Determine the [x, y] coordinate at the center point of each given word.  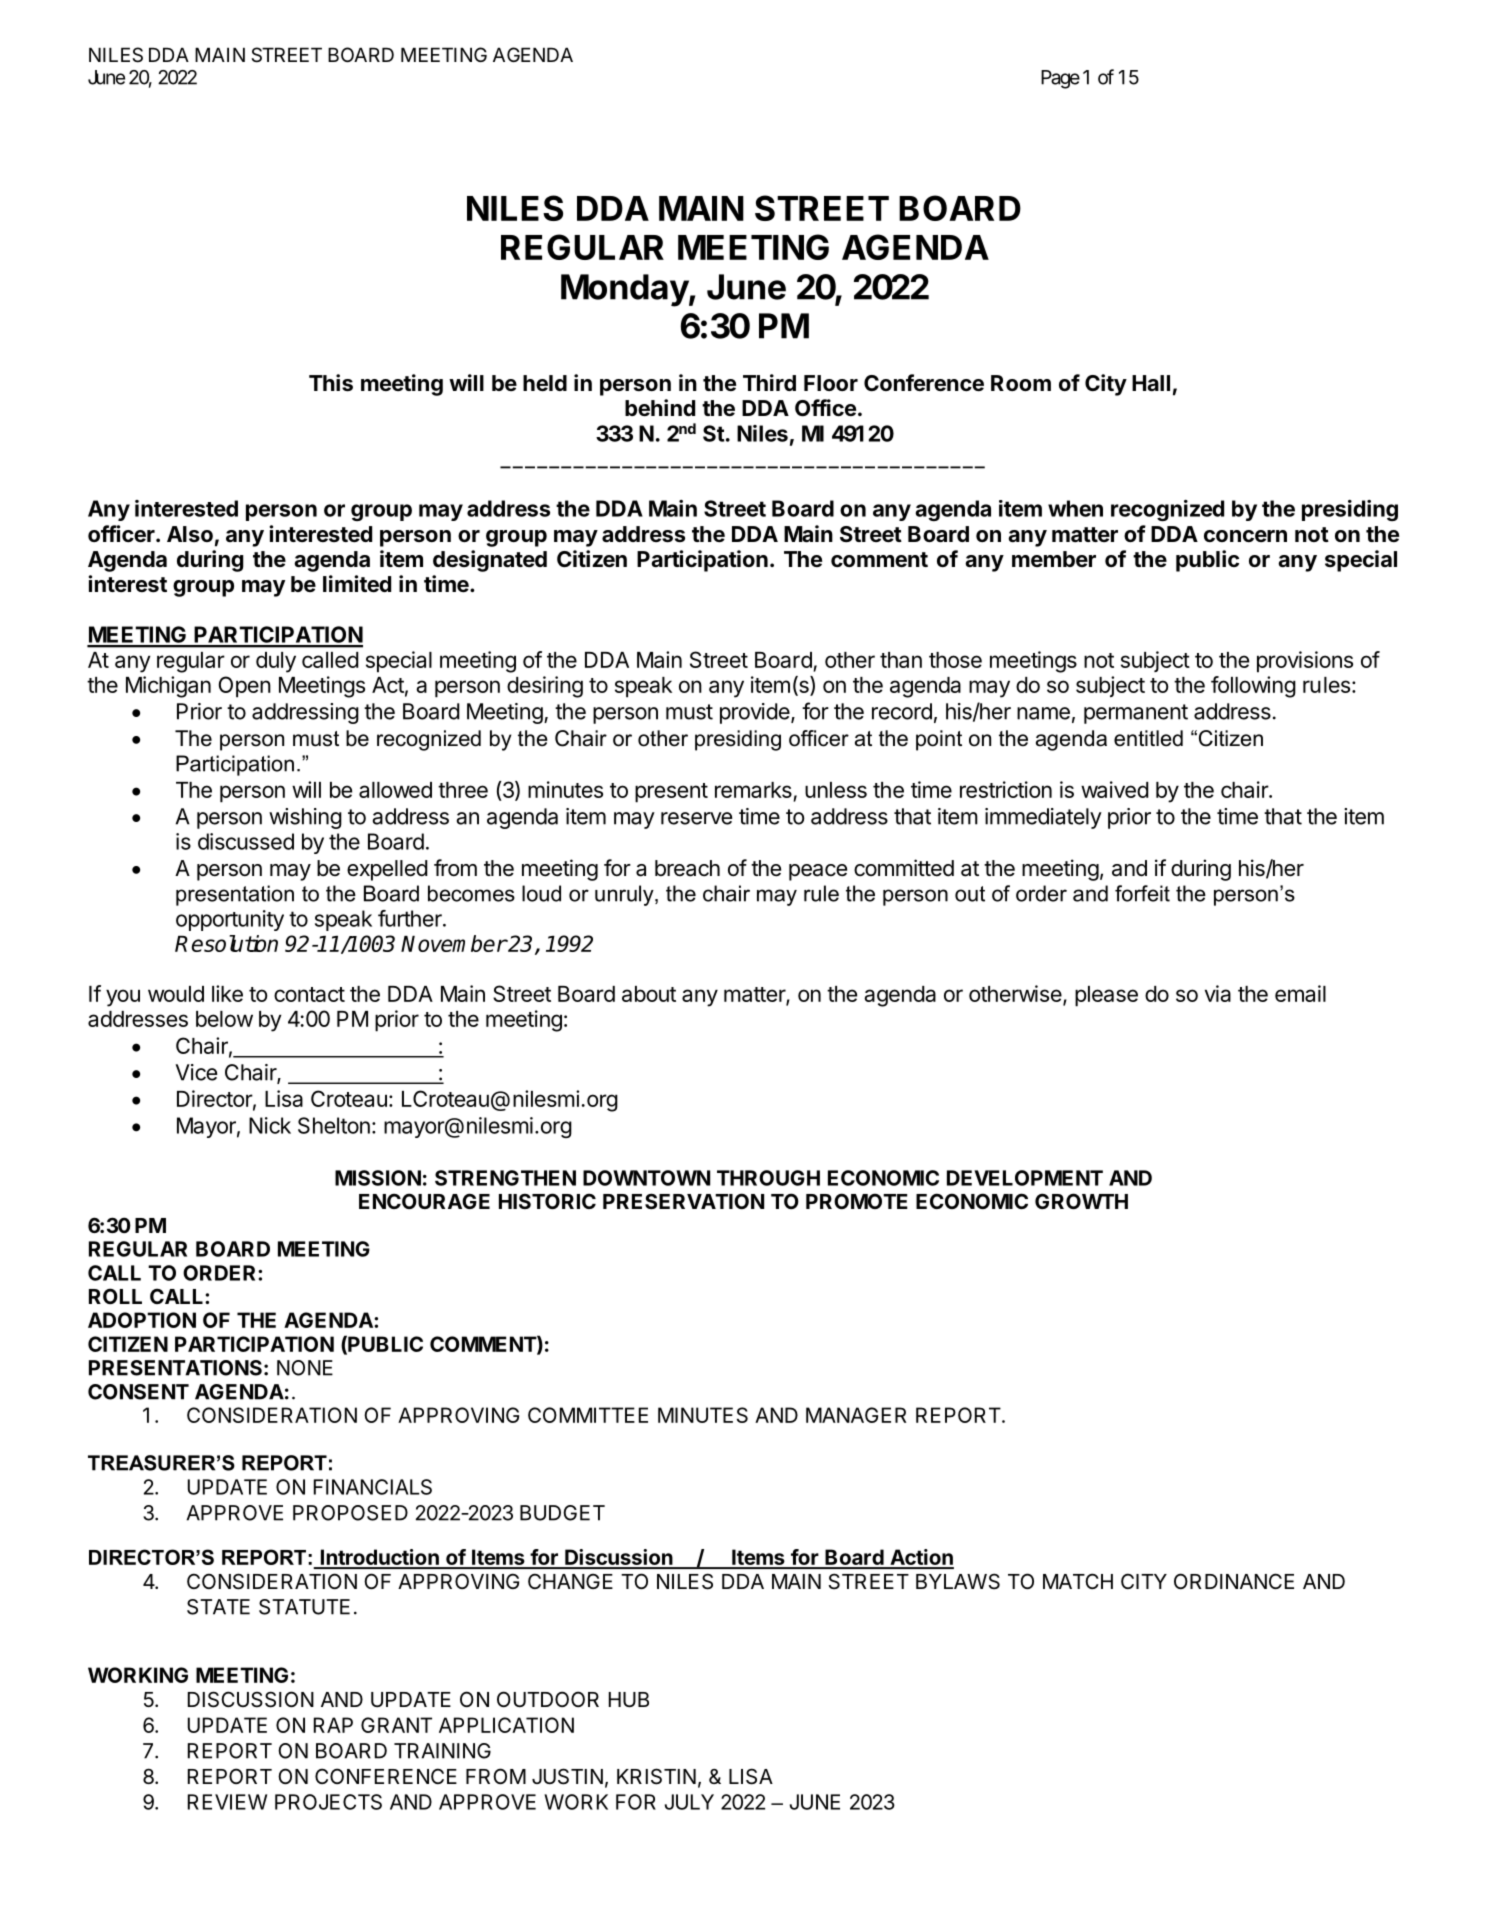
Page [1060, 79]
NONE [305, 1368]
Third [769, 382]
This [331, 383]
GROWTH [1081, 1201]
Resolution [226, 943]
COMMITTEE [588, 1415]
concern [1245, 536]
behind [660, 408]
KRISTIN [656, 1776]
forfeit [1142, 893]
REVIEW [227, 1802]
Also [190, 534]
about [649, 994]
